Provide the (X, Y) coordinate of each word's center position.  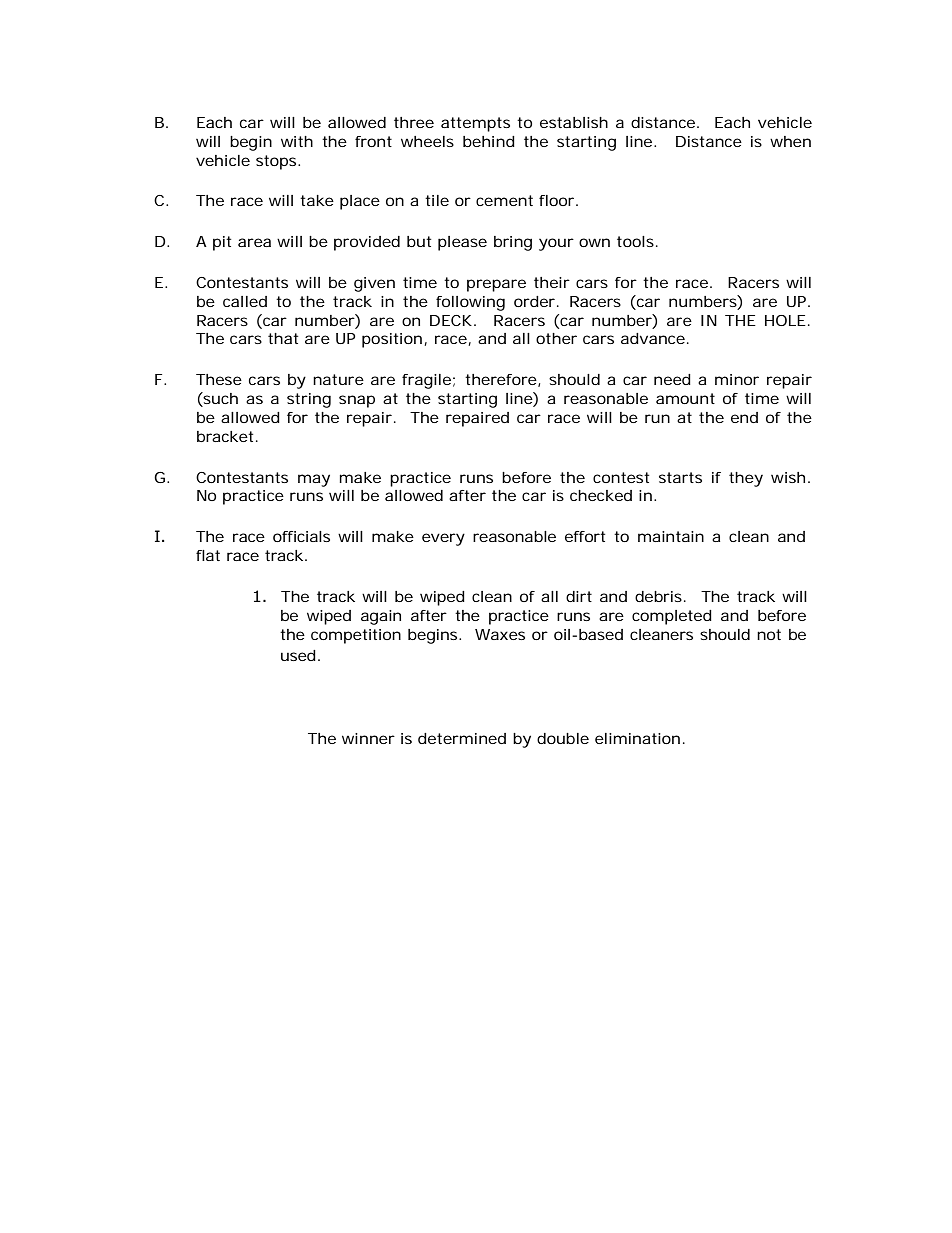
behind (489, 141)
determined (462, 738)
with (297, 141)
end (744, 417)
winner (368, 738)
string (309, 400)
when (790, 141)
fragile (426, 381)
